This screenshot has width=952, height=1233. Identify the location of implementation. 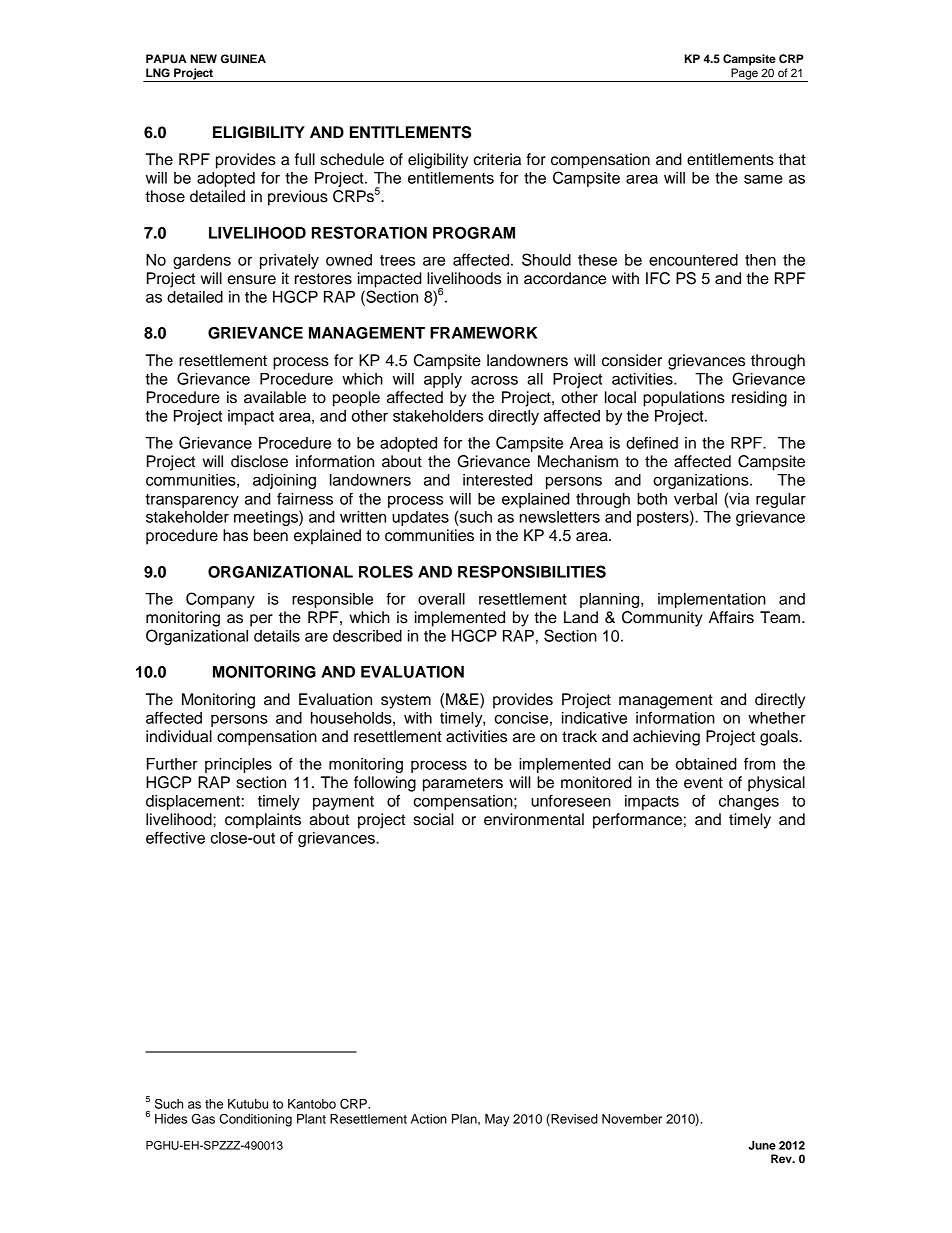
(712, 600).
